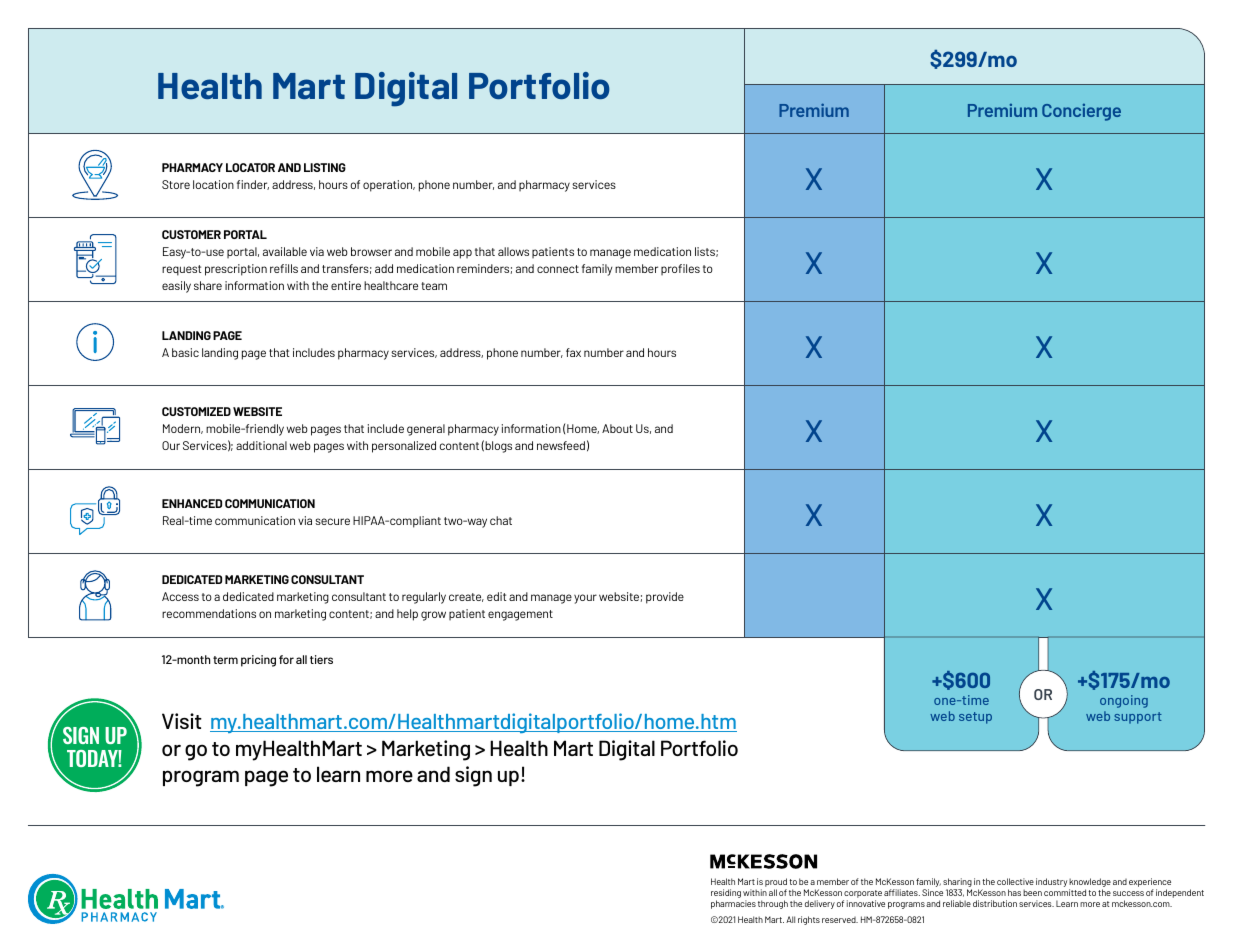 The image size is (1233, 952). Describe the element at coordinates (1065, 892) in the page. I see `committed` at that location.
